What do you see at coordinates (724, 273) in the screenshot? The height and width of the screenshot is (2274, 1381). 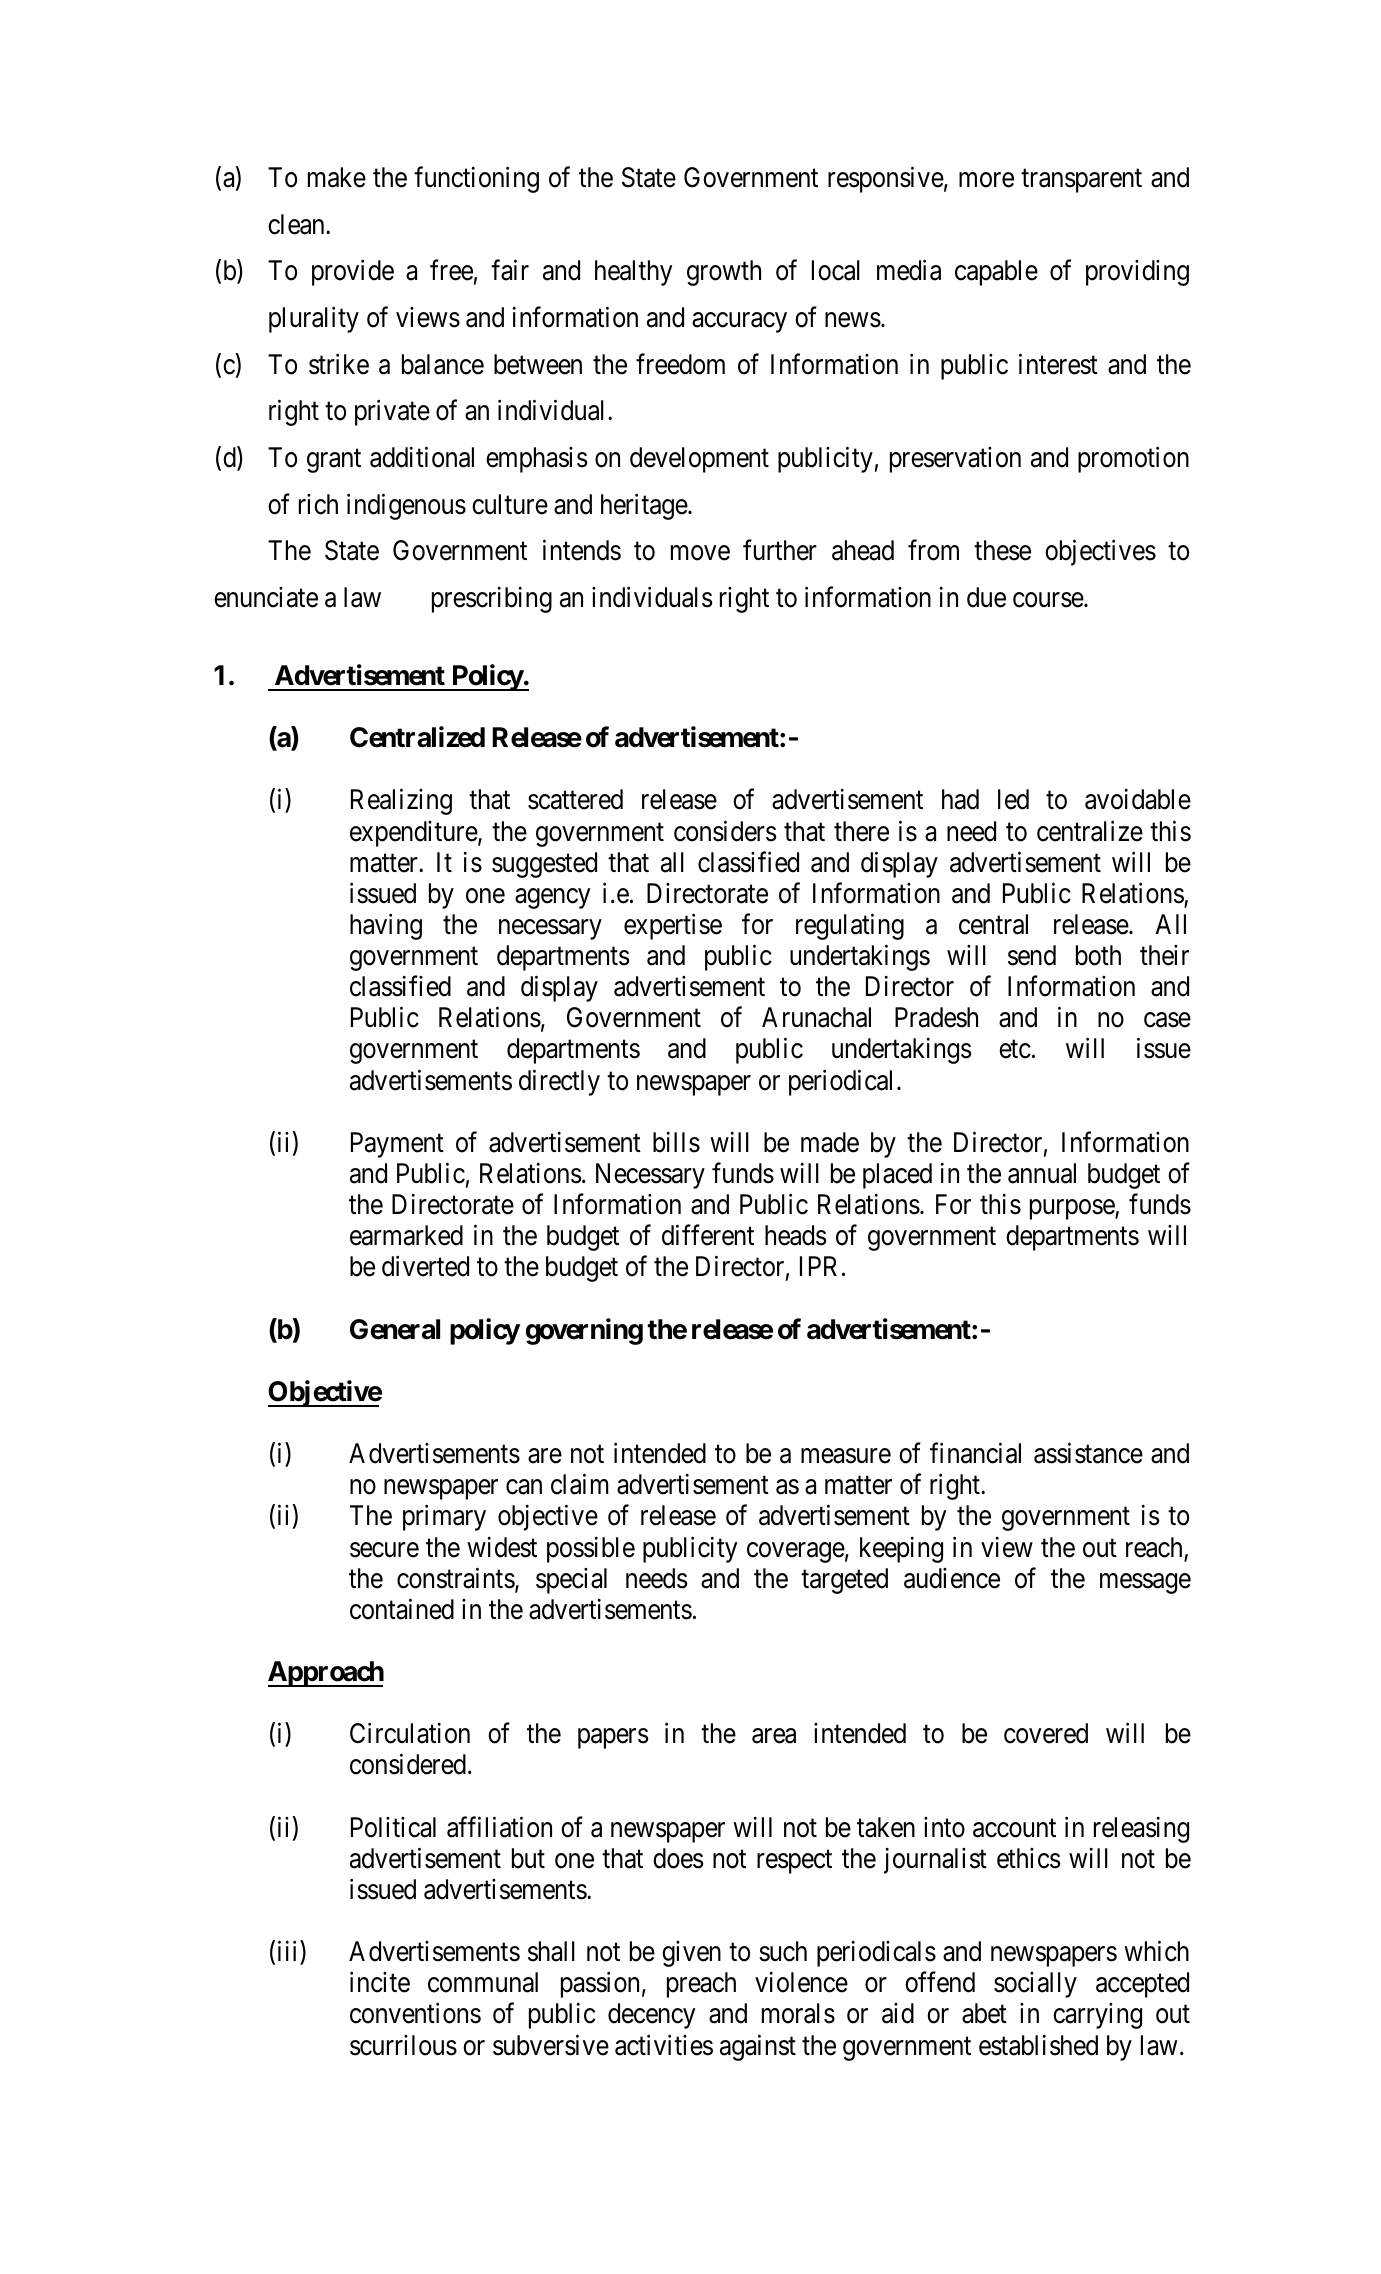 I see `growth` at bounding box center [724, 273].
